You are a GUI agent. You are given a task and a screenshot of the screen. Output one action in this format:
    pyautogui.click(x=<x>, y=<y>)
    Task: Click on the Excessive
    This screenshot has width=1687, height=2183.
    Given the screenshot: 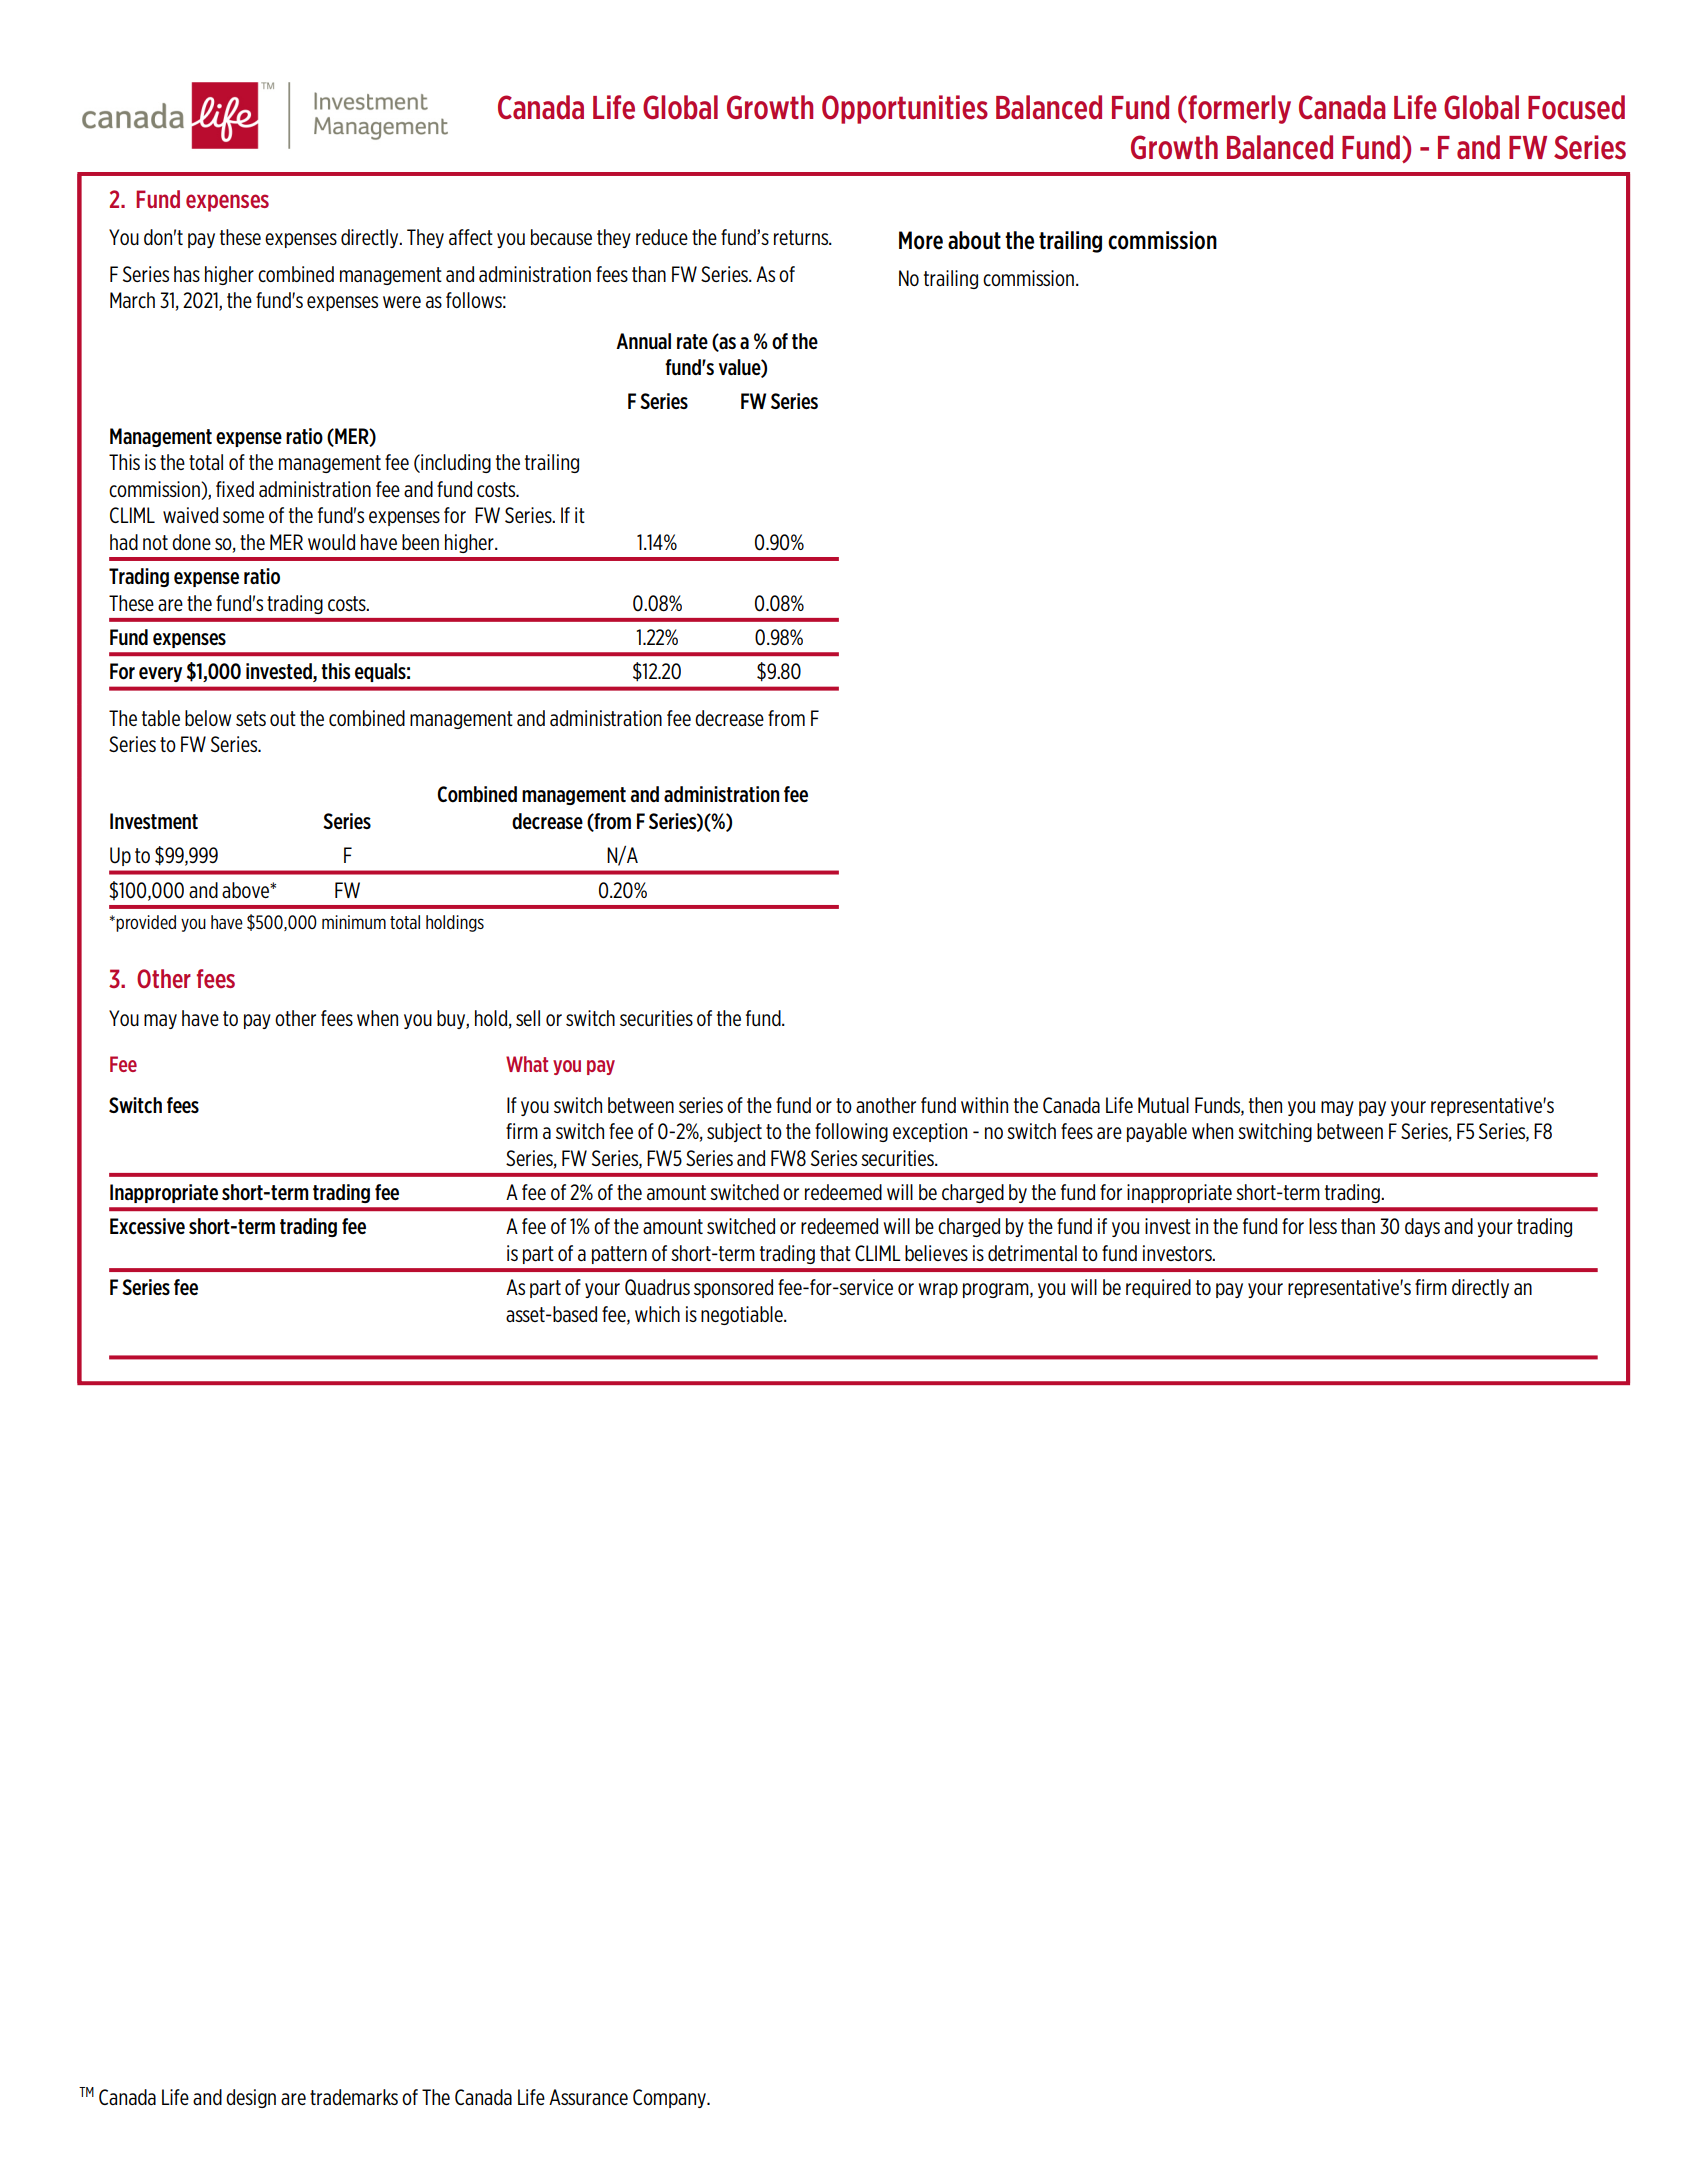 What is the action you would take?
    pyautogui.click(x=147, y=1226)
